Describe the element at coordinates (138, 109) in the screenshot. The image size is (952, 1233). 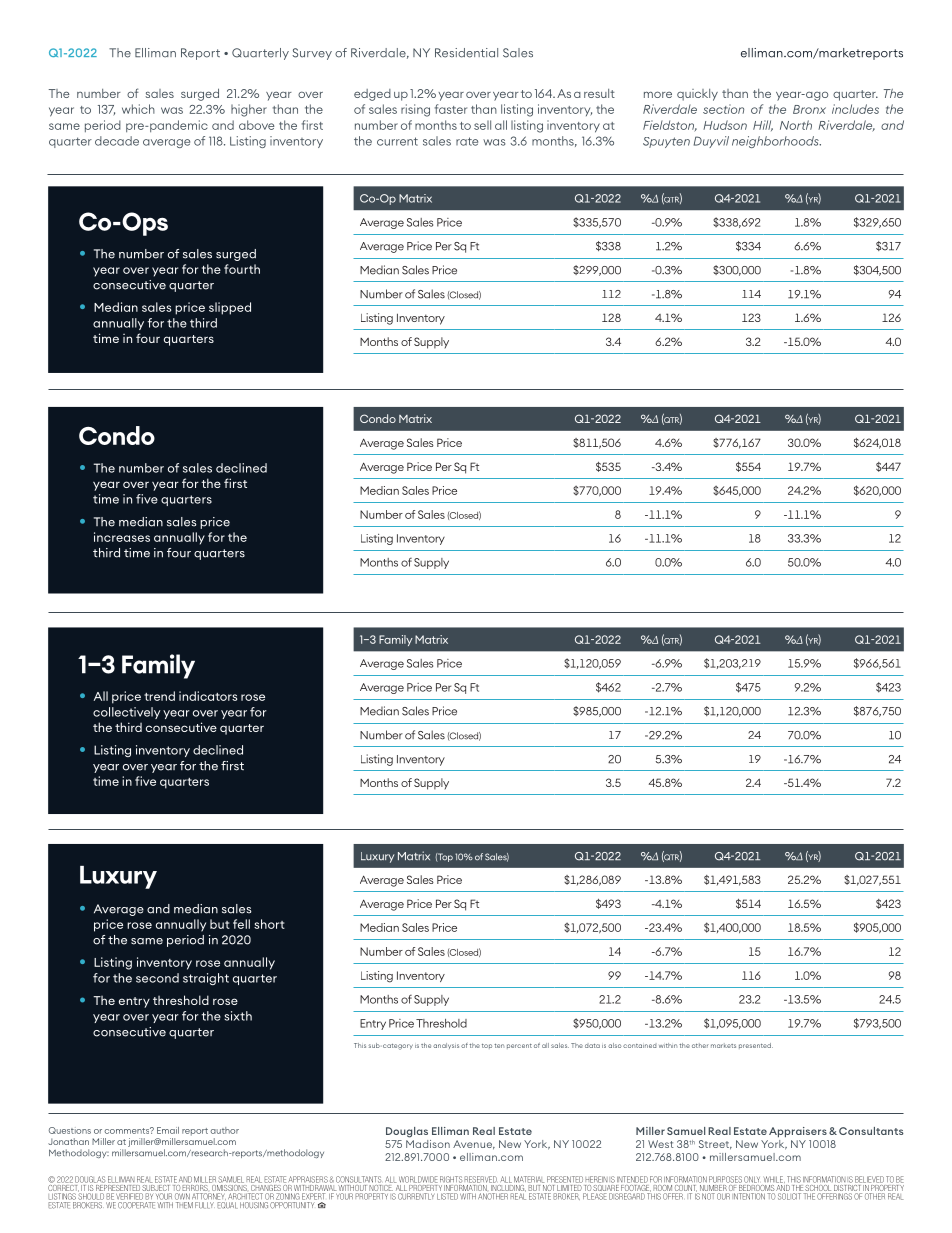
I see `which` at that location.
